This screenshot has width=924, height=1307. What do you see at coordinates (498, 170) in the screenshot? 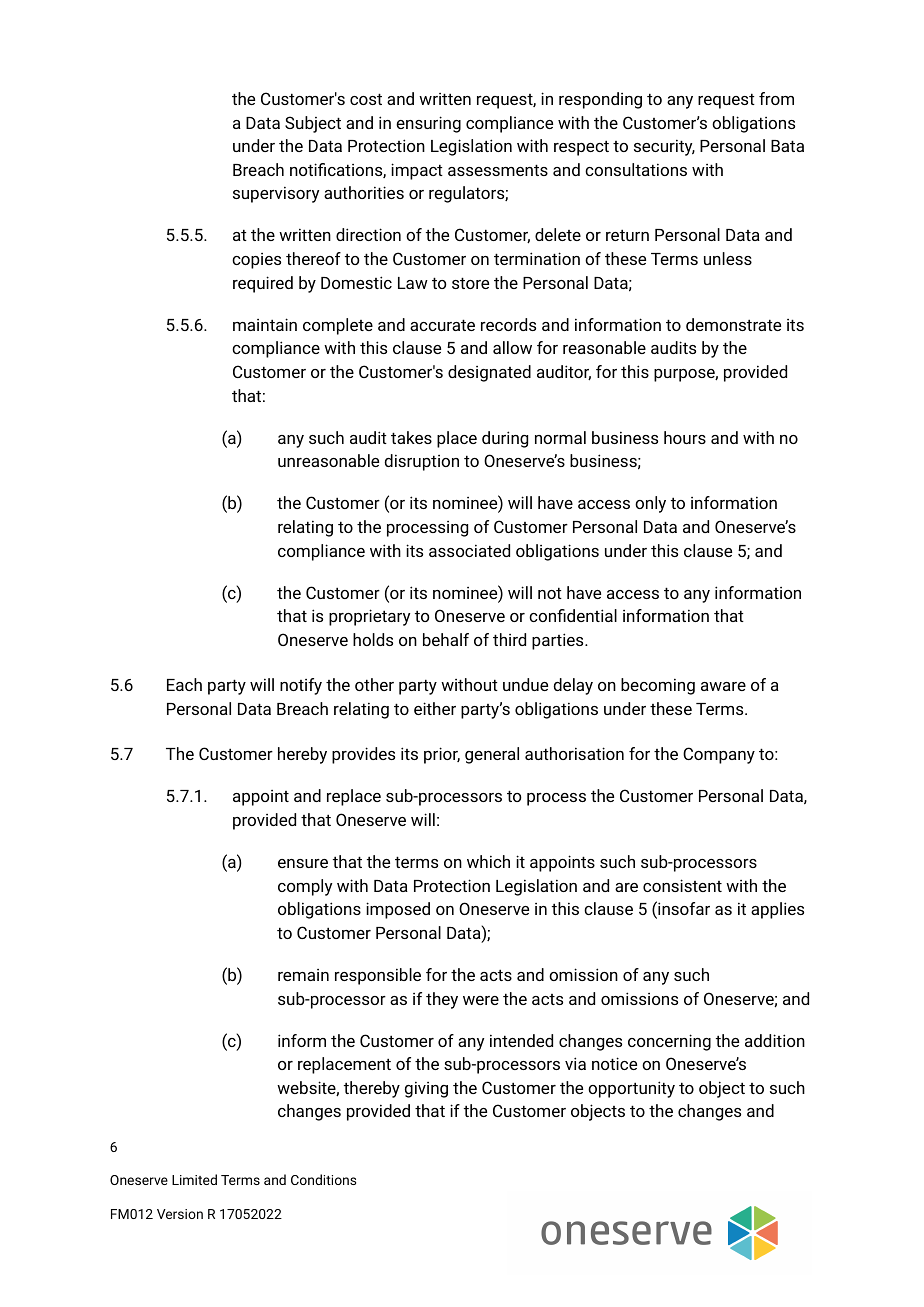
I see `assessments` at bounding box center [498, 170].
